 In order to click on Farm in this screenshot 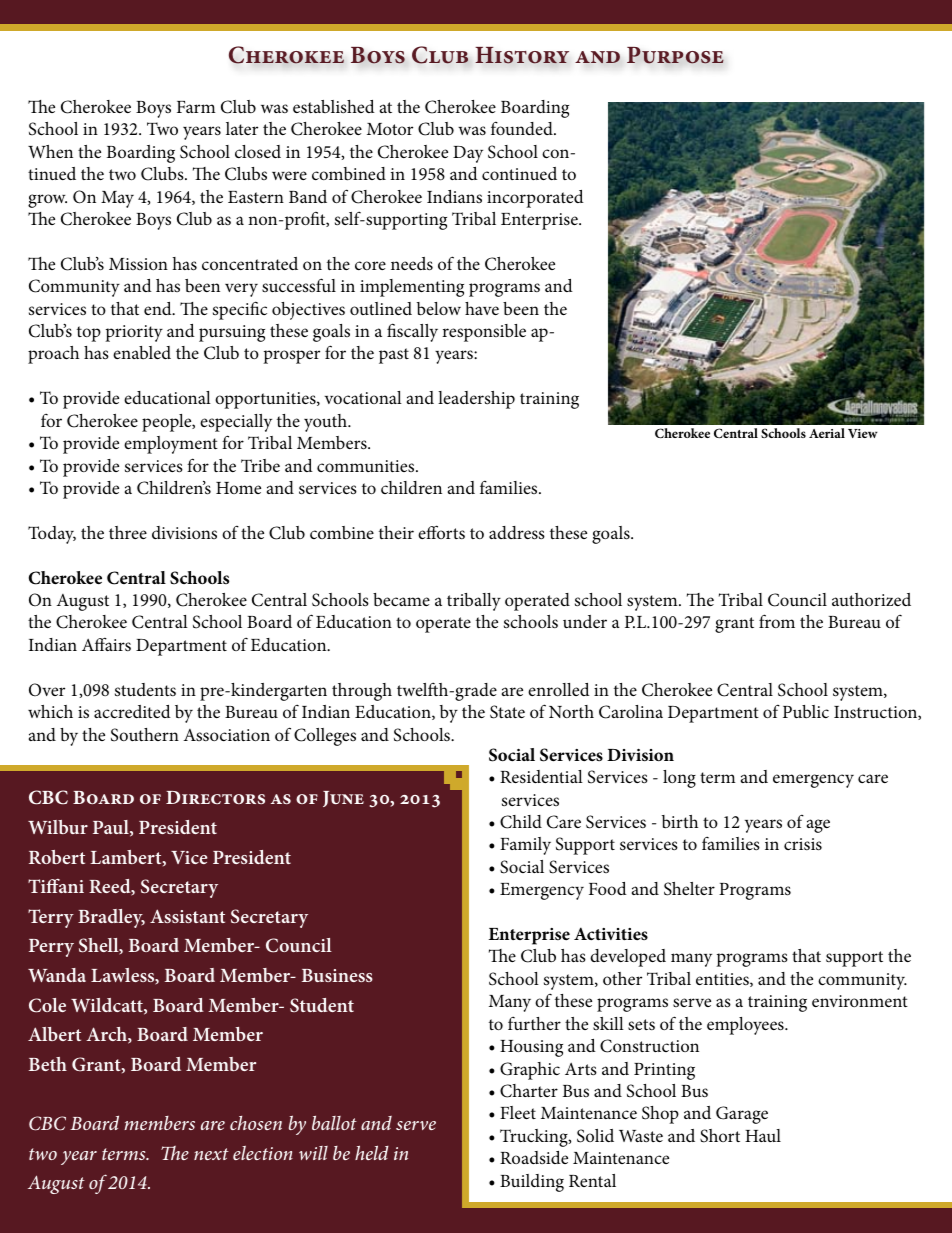, I will do `click(196, 107)`.
